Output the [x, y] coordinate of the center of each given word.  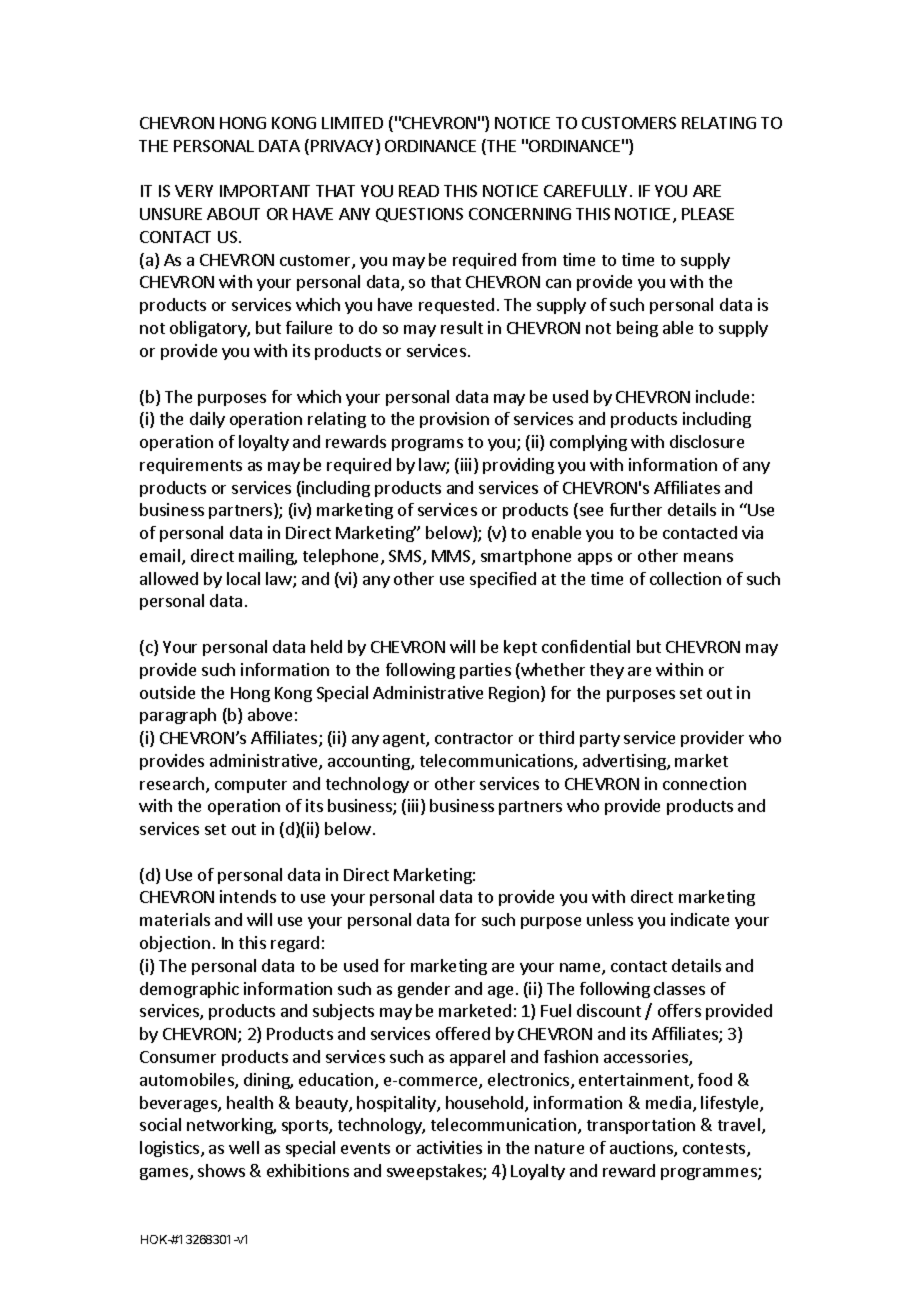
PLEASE [708, 214]
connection [704, 783]
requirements [191, 466]
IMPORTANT [265, 191]
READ [419, 191]
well [244, 1147]
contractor [474, 738]
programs [427, 445]
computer [251, 786]
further [636, 509]
